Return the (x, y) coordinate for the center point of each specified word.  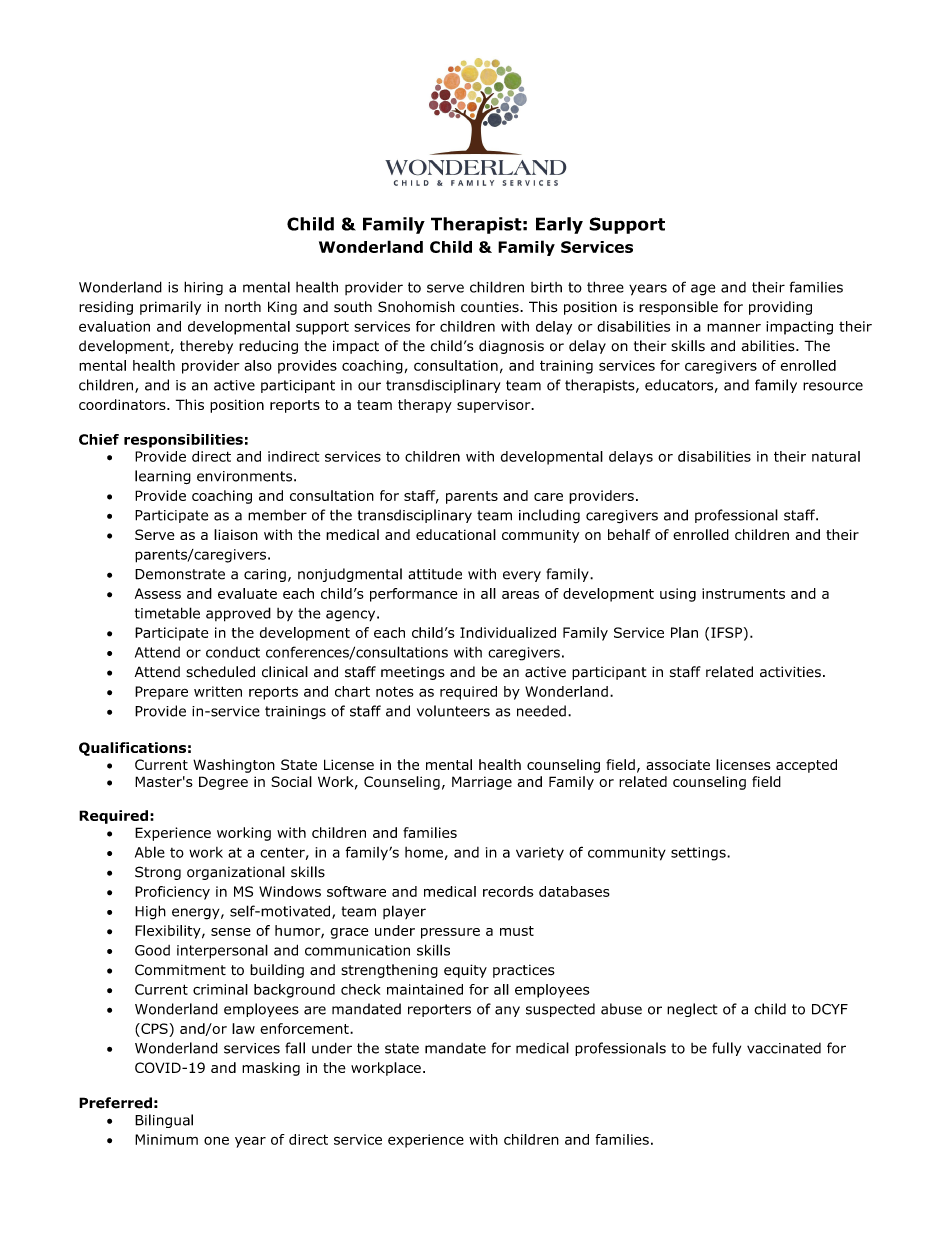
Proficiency (172, 893)
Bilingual (164, 1121)
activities (790, 672)
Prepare (161, 693)
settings (699, 854)
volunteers (453, 711)
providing (780, 308)
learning (163, 477)
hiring (203, 288)
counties (491, 307)
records (508, 891)
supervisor (495, 406)
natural (836, 456)
